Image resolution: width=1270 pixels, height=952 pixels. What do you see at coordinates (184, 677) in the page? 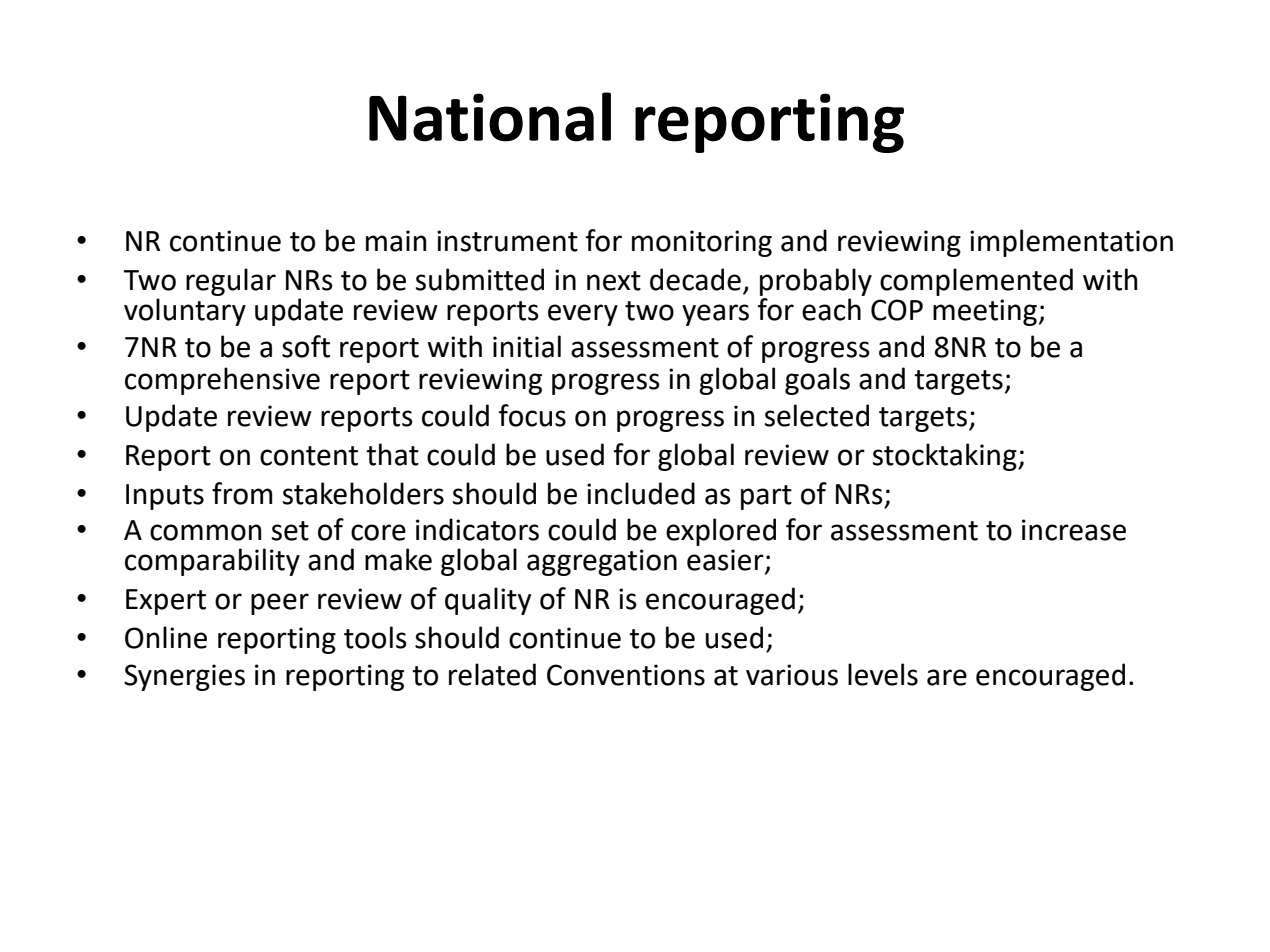
I see `Synergies` at bounding box center [184, 677].
